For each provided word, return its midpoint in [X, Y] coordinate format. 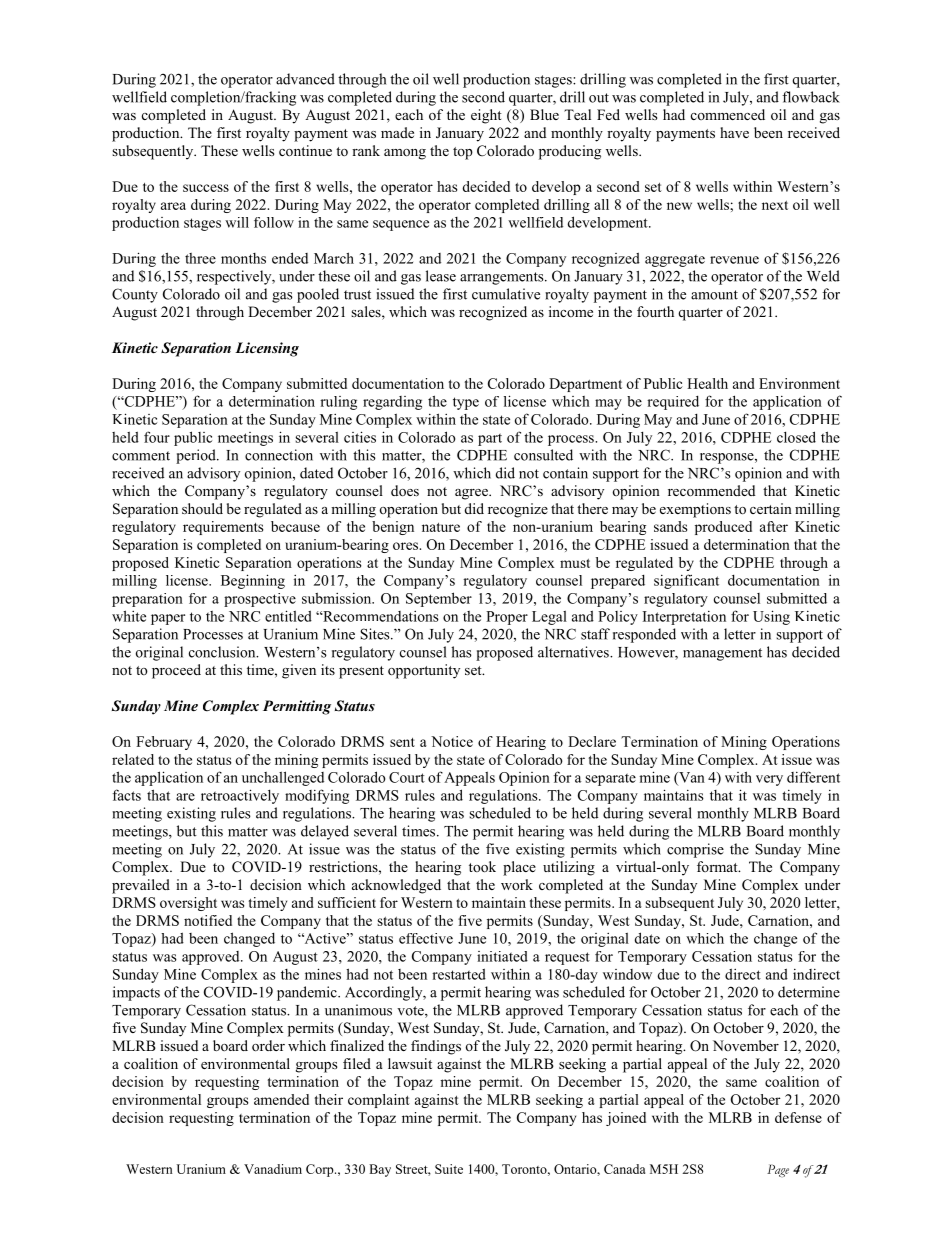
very [769, 780]
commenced [728, 114]
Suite [449, 1169]
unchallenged [283, 778]
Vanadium [273, 1169]
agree [472, 494]
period [197, 456]
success [206, 188]
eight [486, 116]
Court [407, 777]
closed [796, 437]
